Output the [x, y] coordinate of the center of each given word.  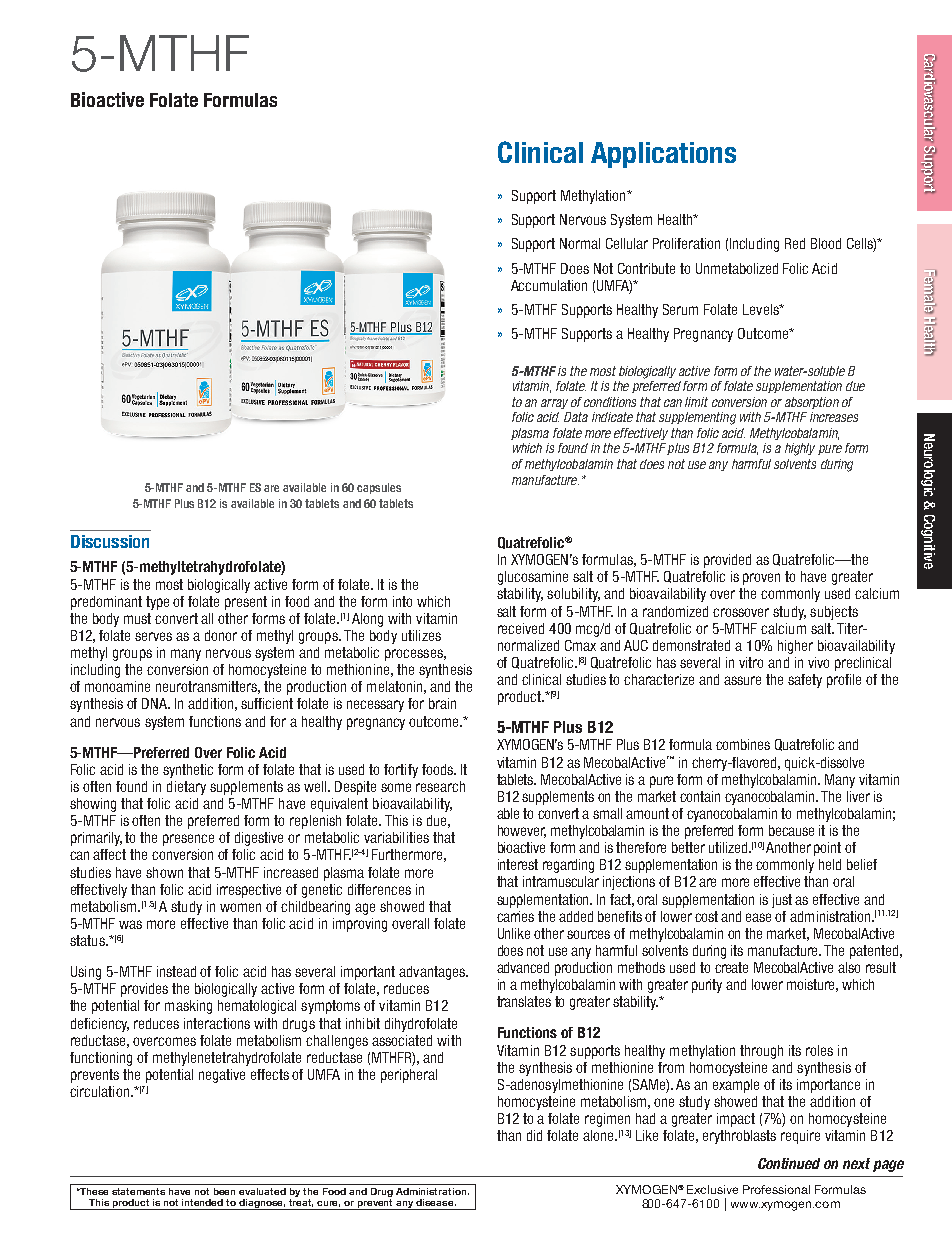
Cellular [627, 243]
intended [202, 1202]
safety [805, 681]
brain [442, 703]
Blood [826, 243]
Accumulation [549, 285]
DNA [156, 703]
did [534, 1135]
